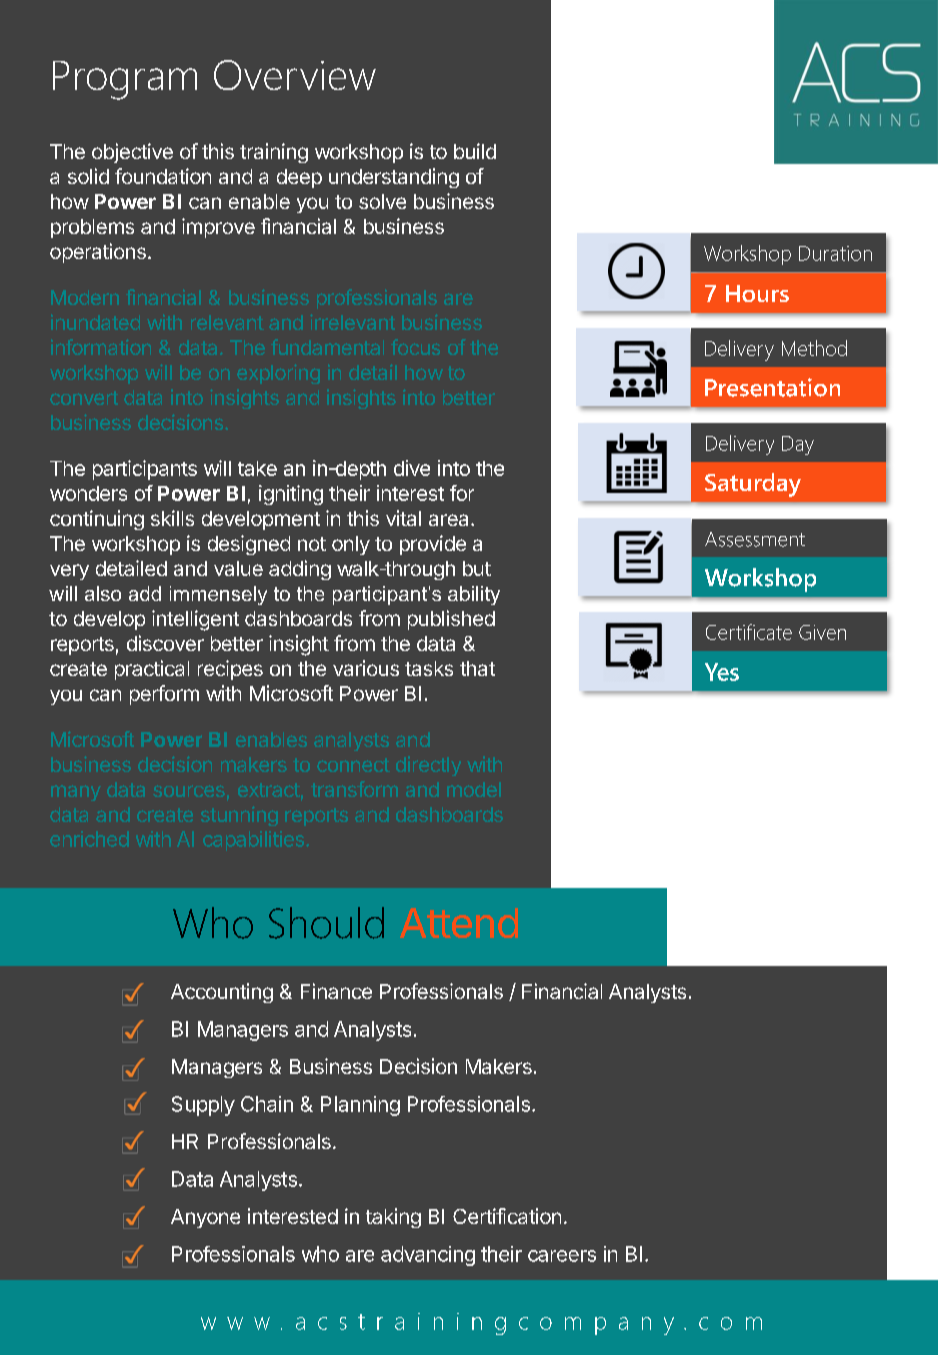 The image size is (938, 1355). Describe the element at coordinates (475, 151) in the image. I see `build` at that location.
